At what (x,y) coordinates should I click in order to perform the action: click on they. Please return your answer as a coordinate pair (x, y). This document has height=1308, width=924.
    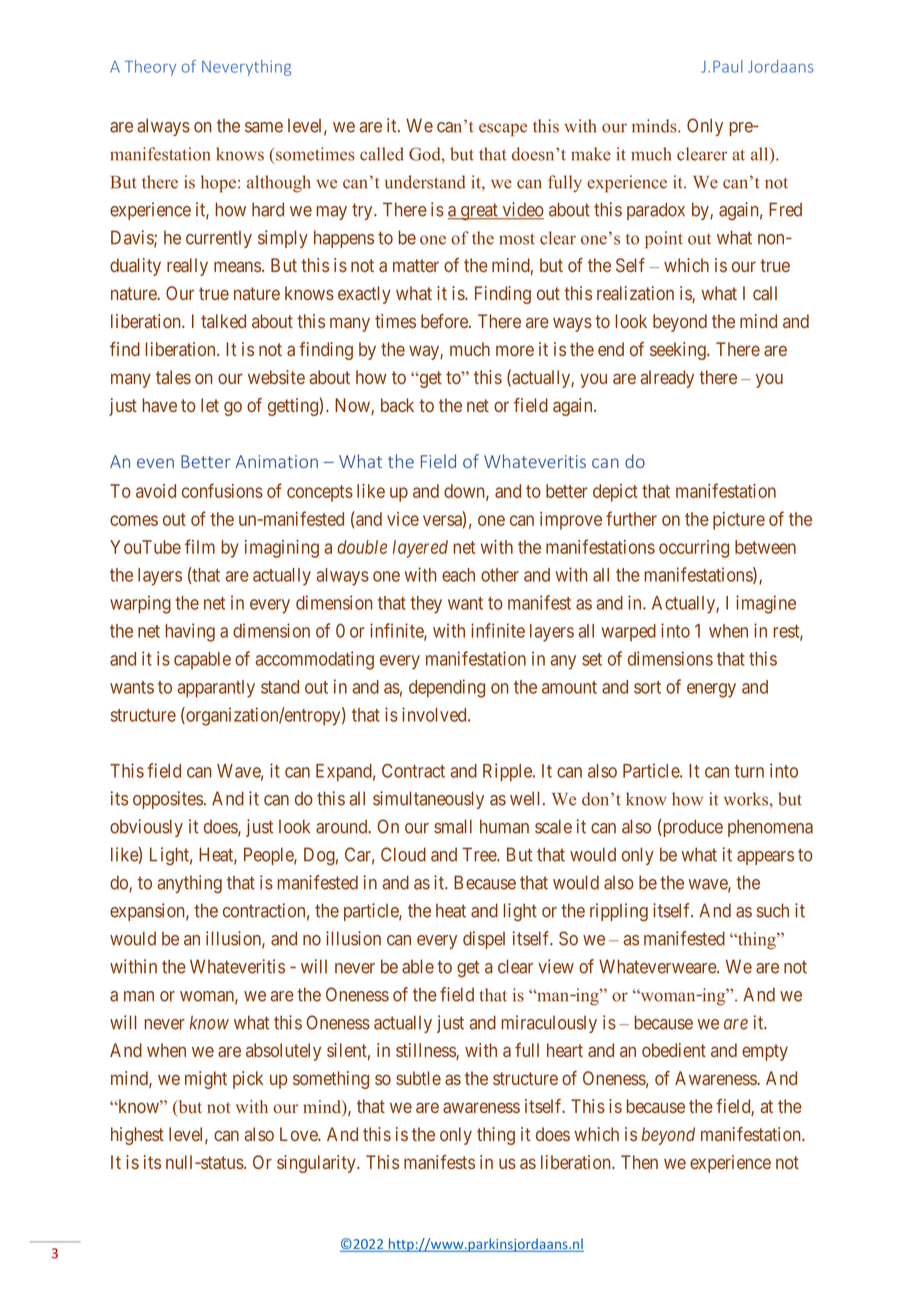
    Looking at the image, I should click on (426, 605).
